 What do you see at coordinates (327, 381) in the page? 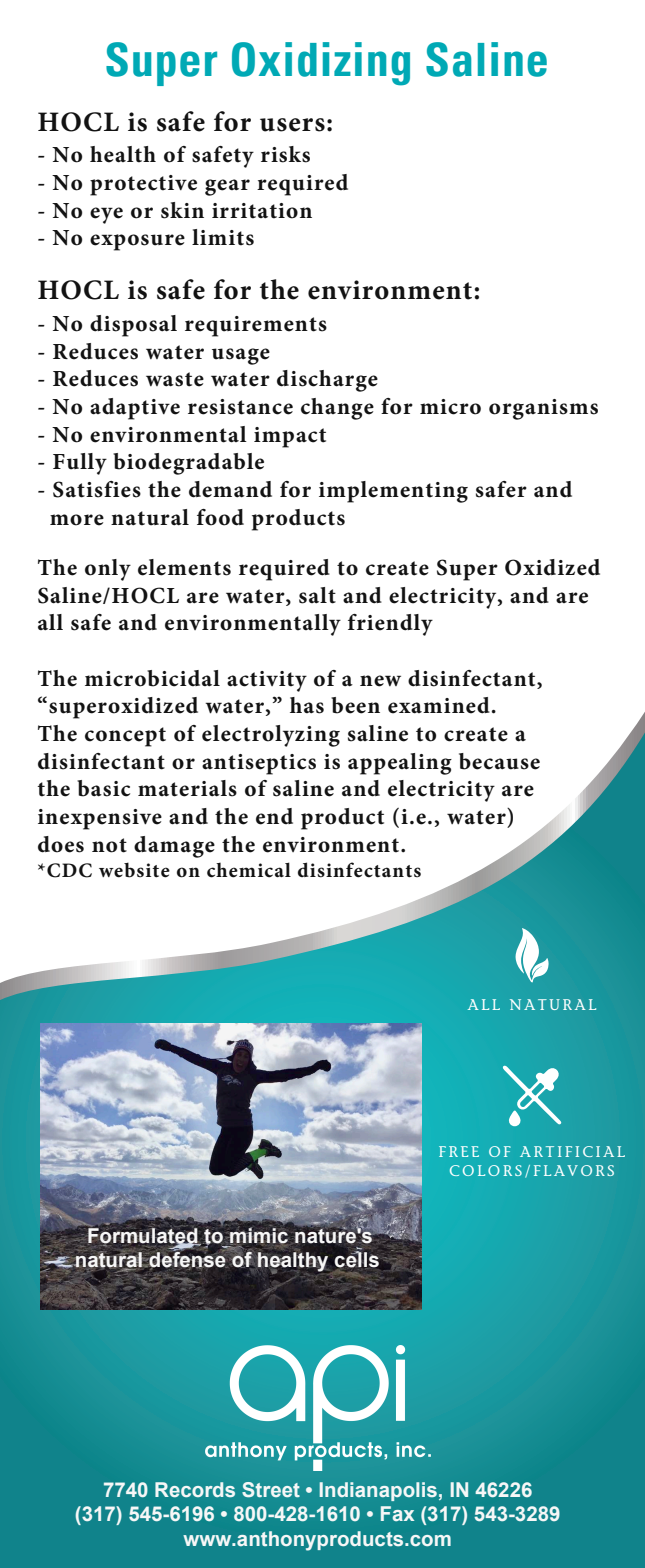
I see `discharge` at bounding box center [327, 381].
